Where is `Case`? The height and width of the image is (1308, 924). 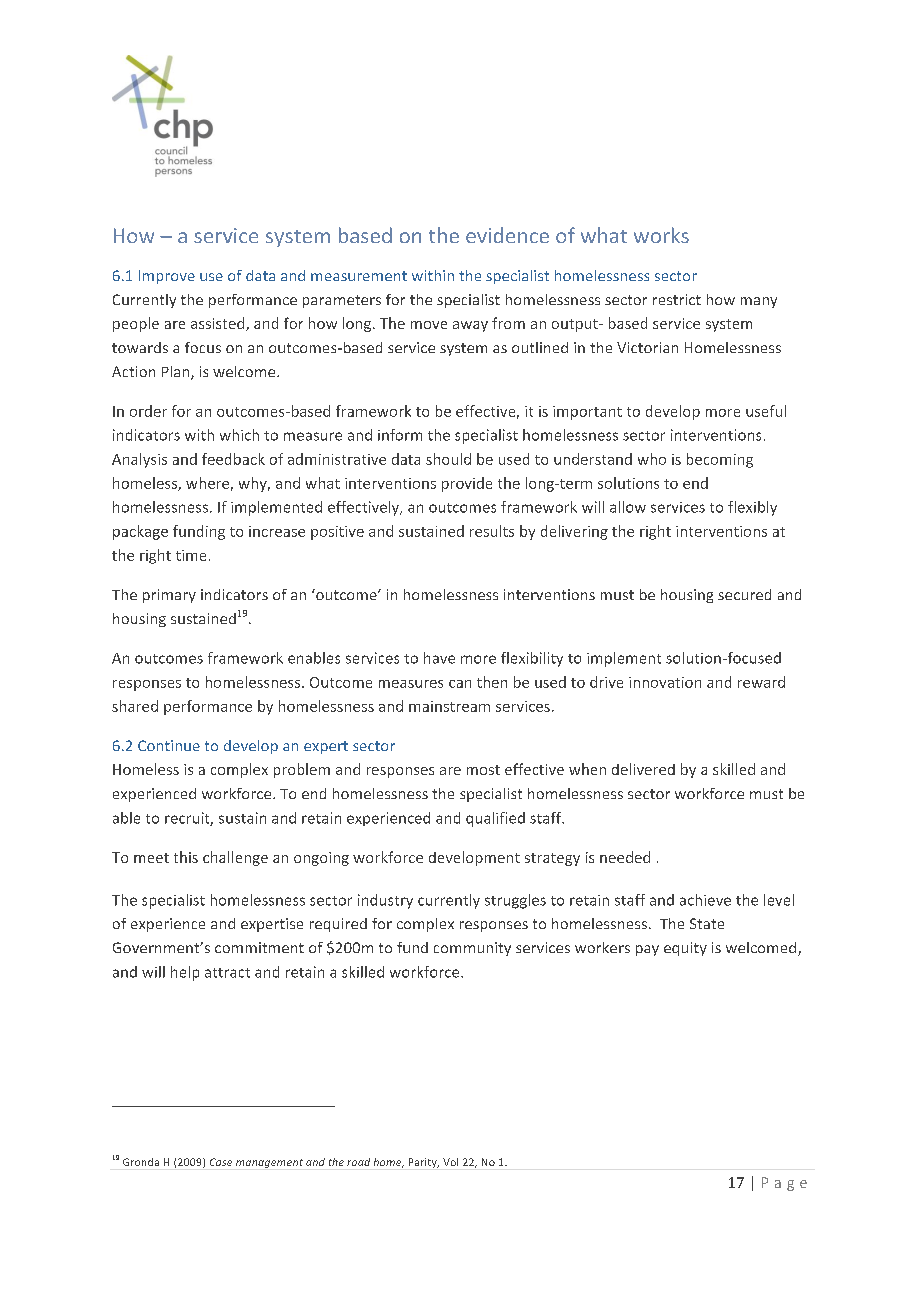 Case is located at coordinates (221, 1162).
